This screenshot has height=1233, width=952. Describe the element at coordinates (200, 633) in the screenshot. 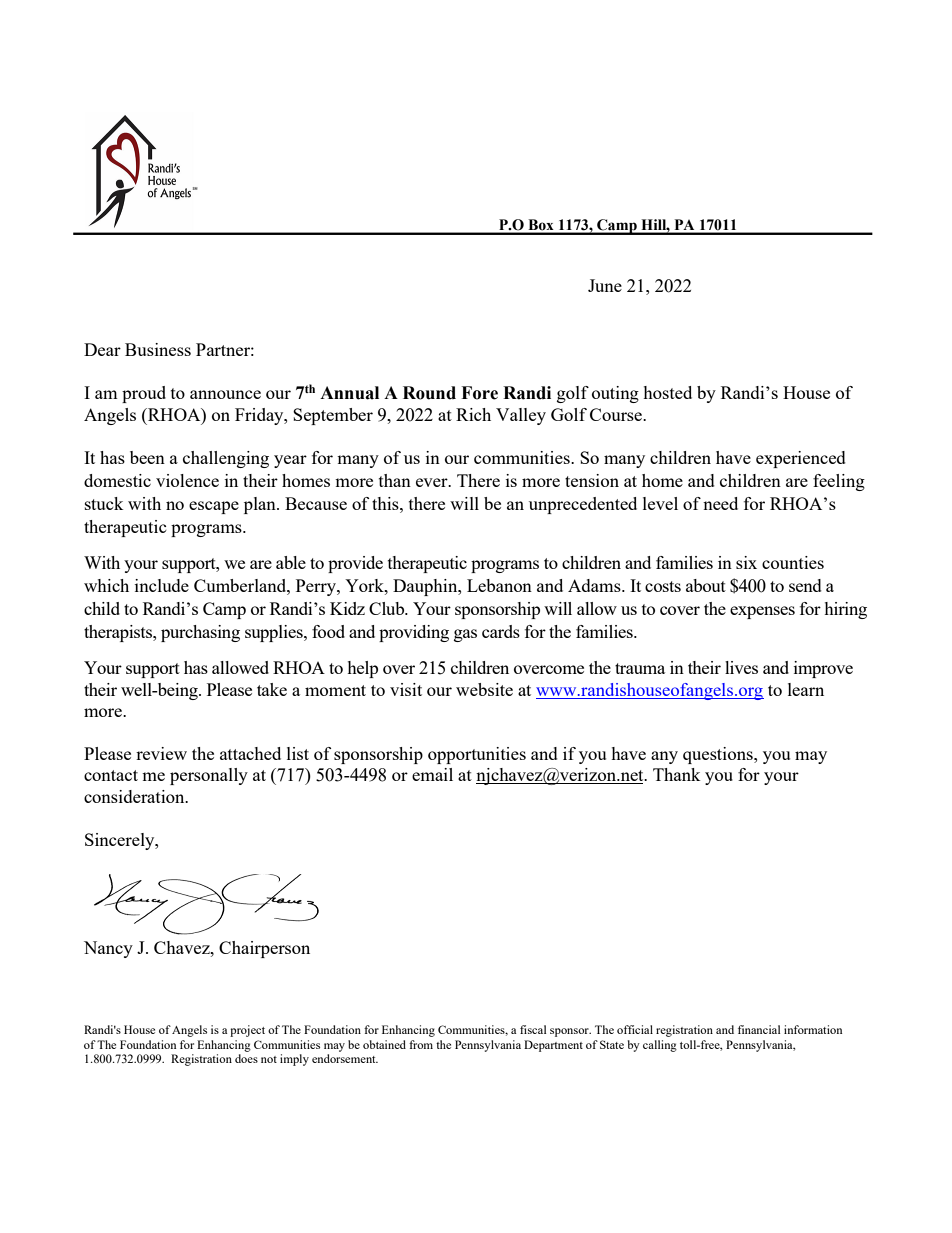

I see `purchasing` at that location.
